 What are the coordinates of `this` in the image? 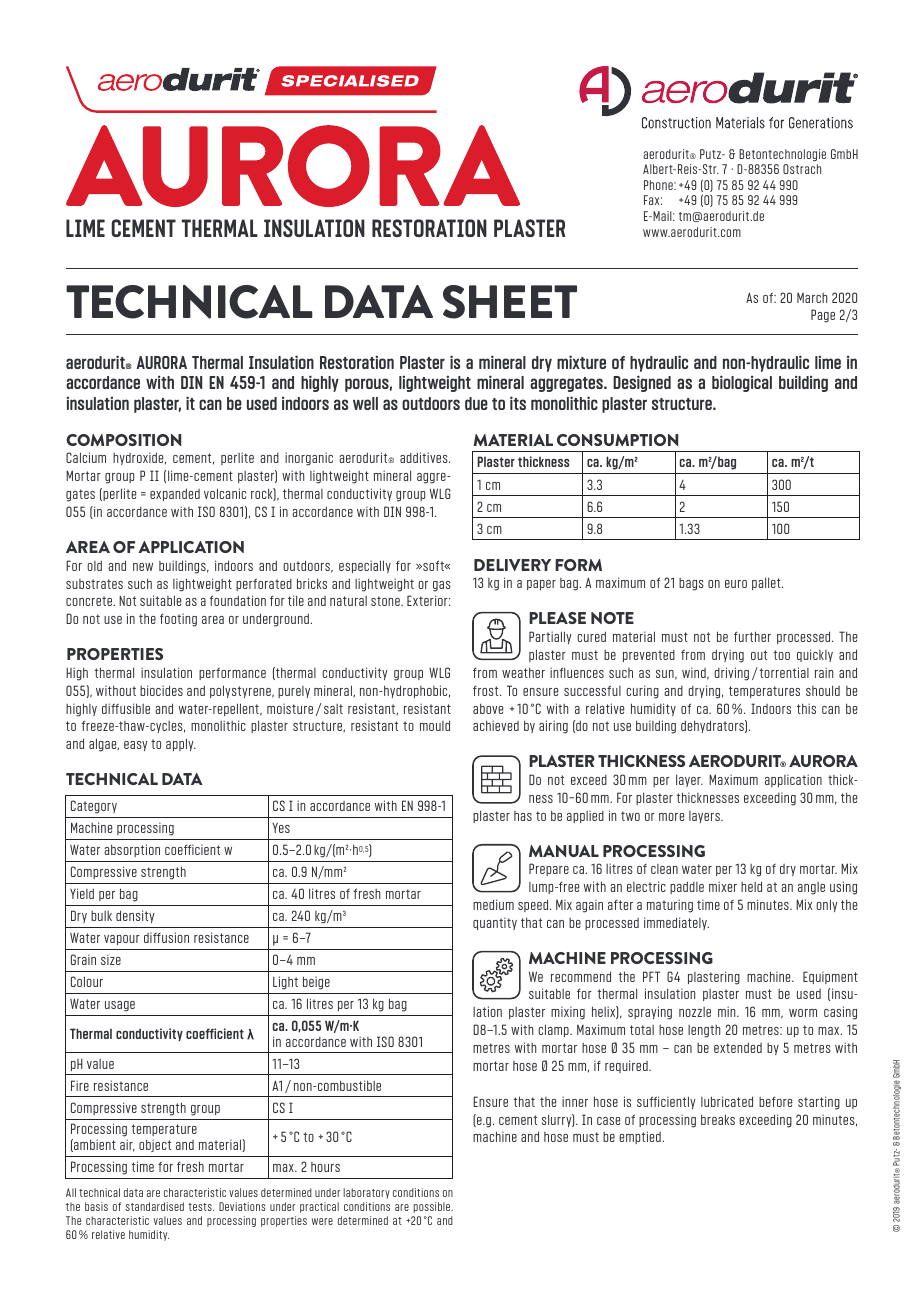 It's located at (806, 708).
